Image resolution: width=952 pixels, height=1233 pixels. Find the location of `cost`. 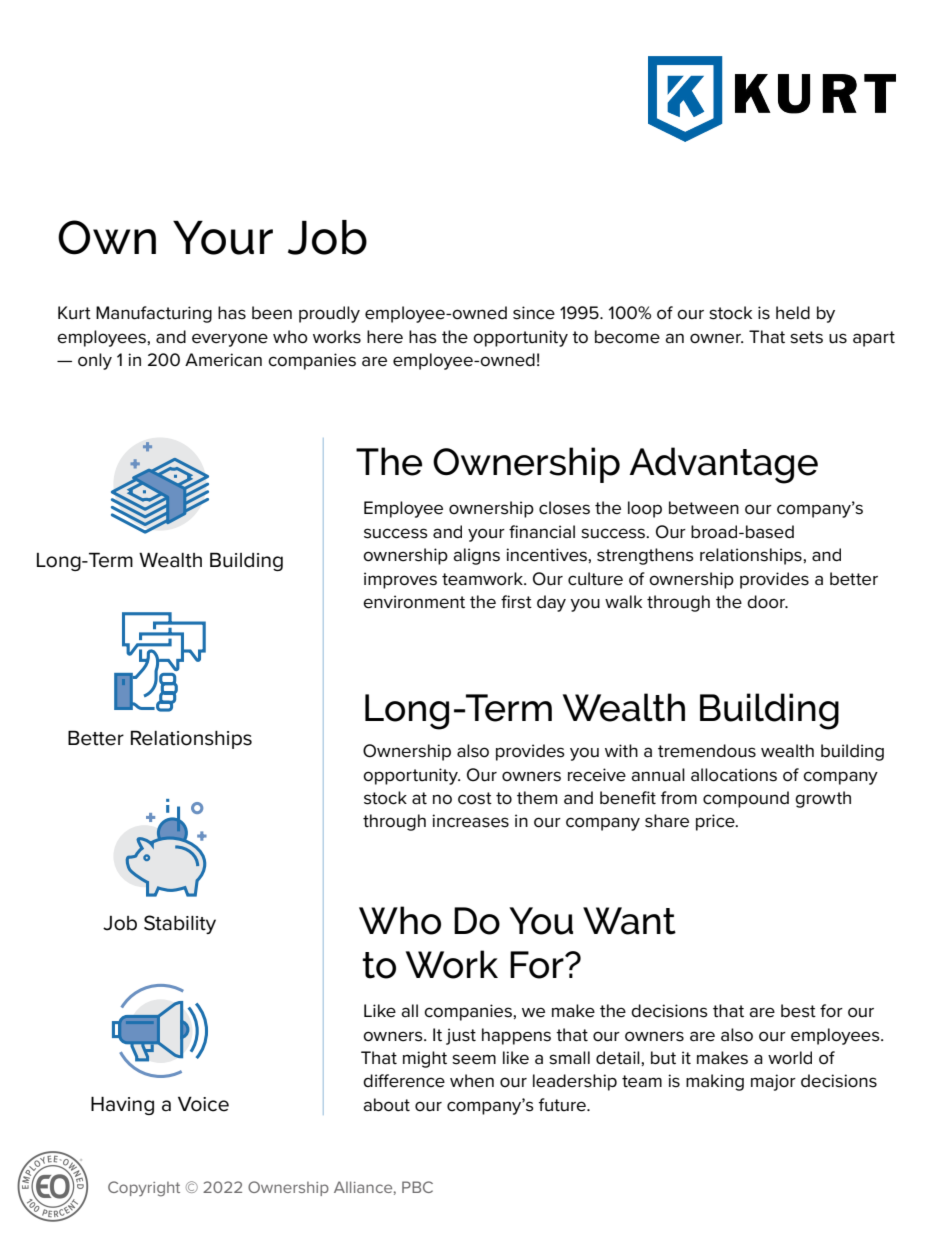

cost is located at coordinates (475, 798).
